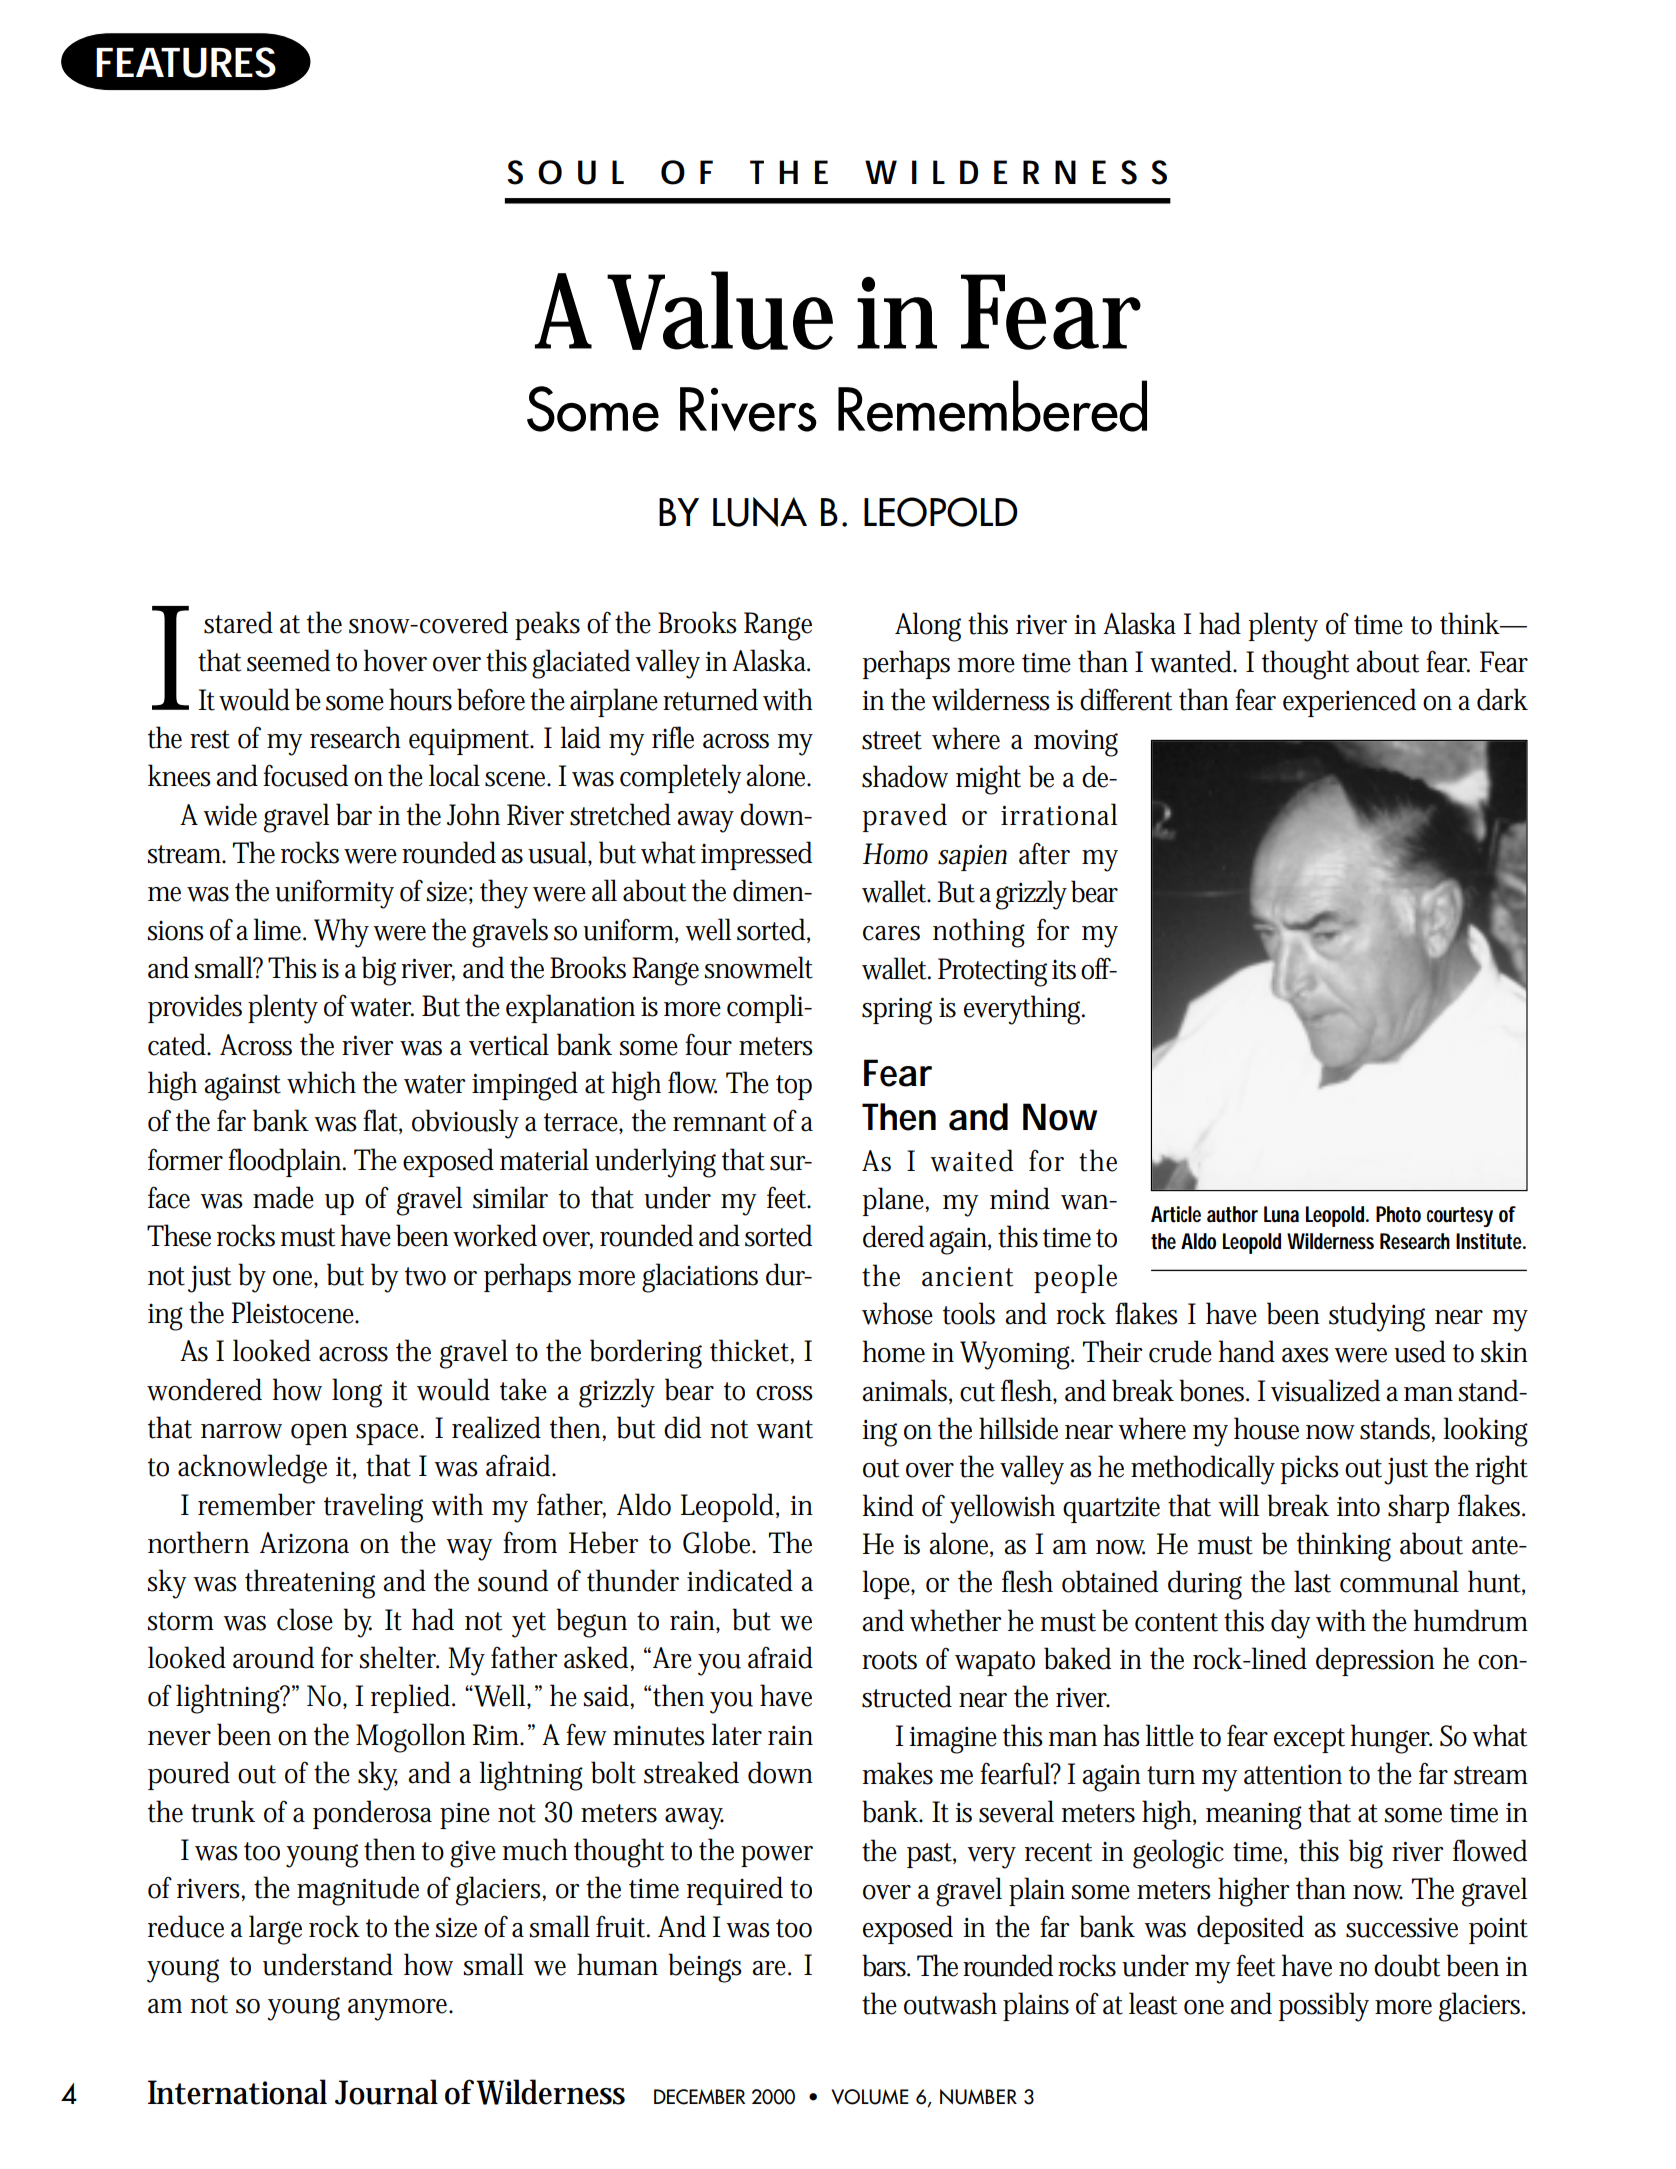 This screenshot has width=1676, height=2169. I want to click on made, so click(283, 1197).
